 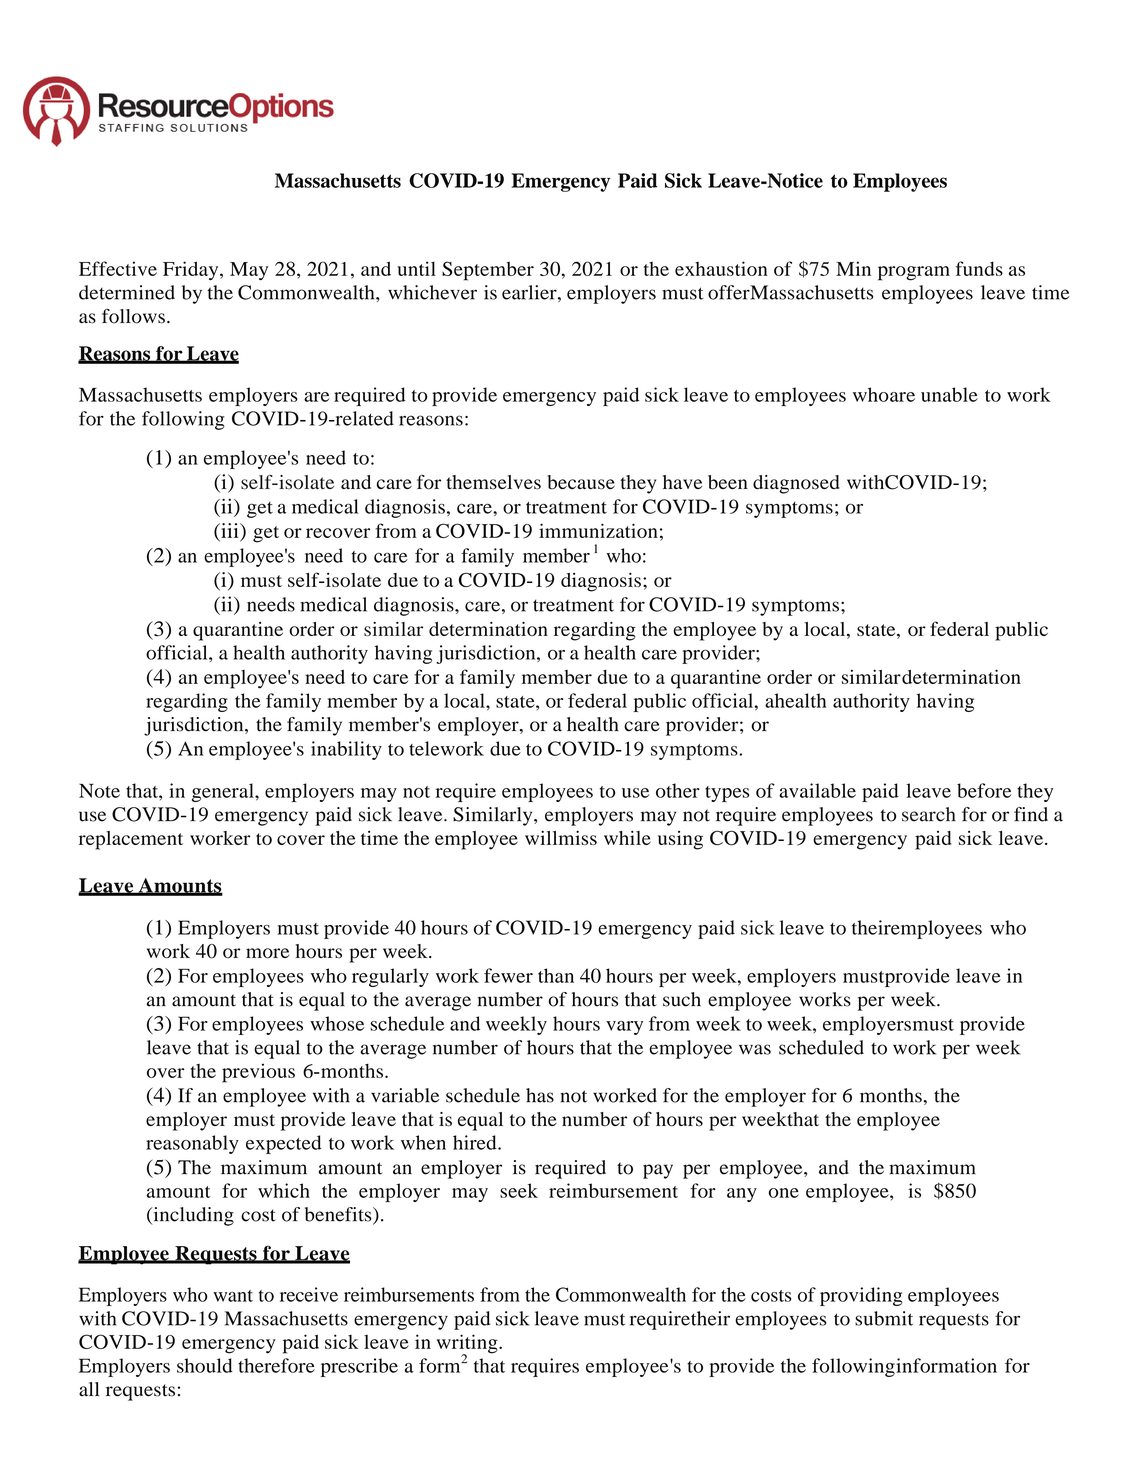 What do you see at coordinates (755, 1049) in the image?
I see `was` at bounding box center [755, 1049].
